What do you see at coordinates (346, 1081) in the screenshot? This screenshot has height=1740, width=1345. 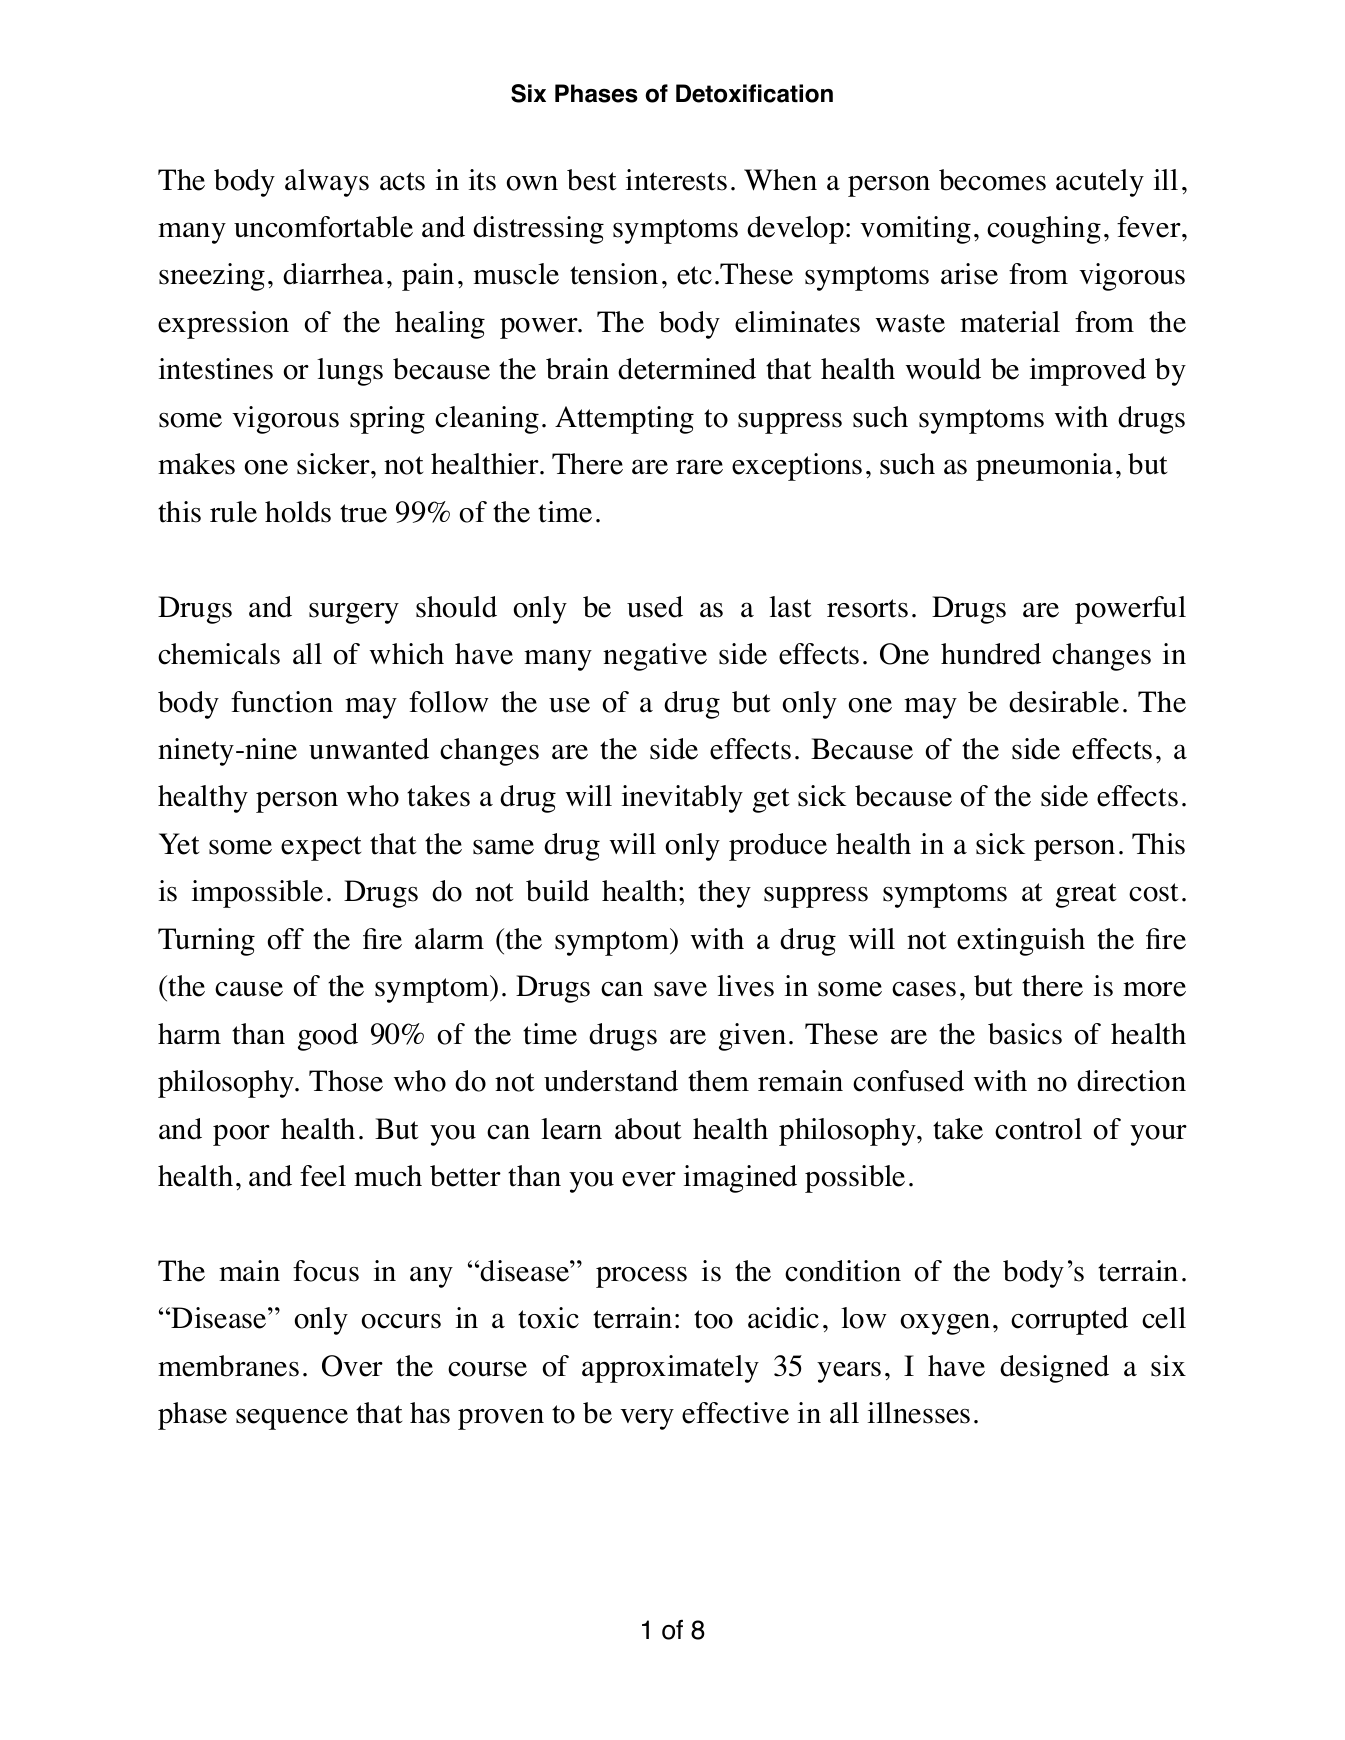 I see `Those` at bounding box center [346, 1081].
